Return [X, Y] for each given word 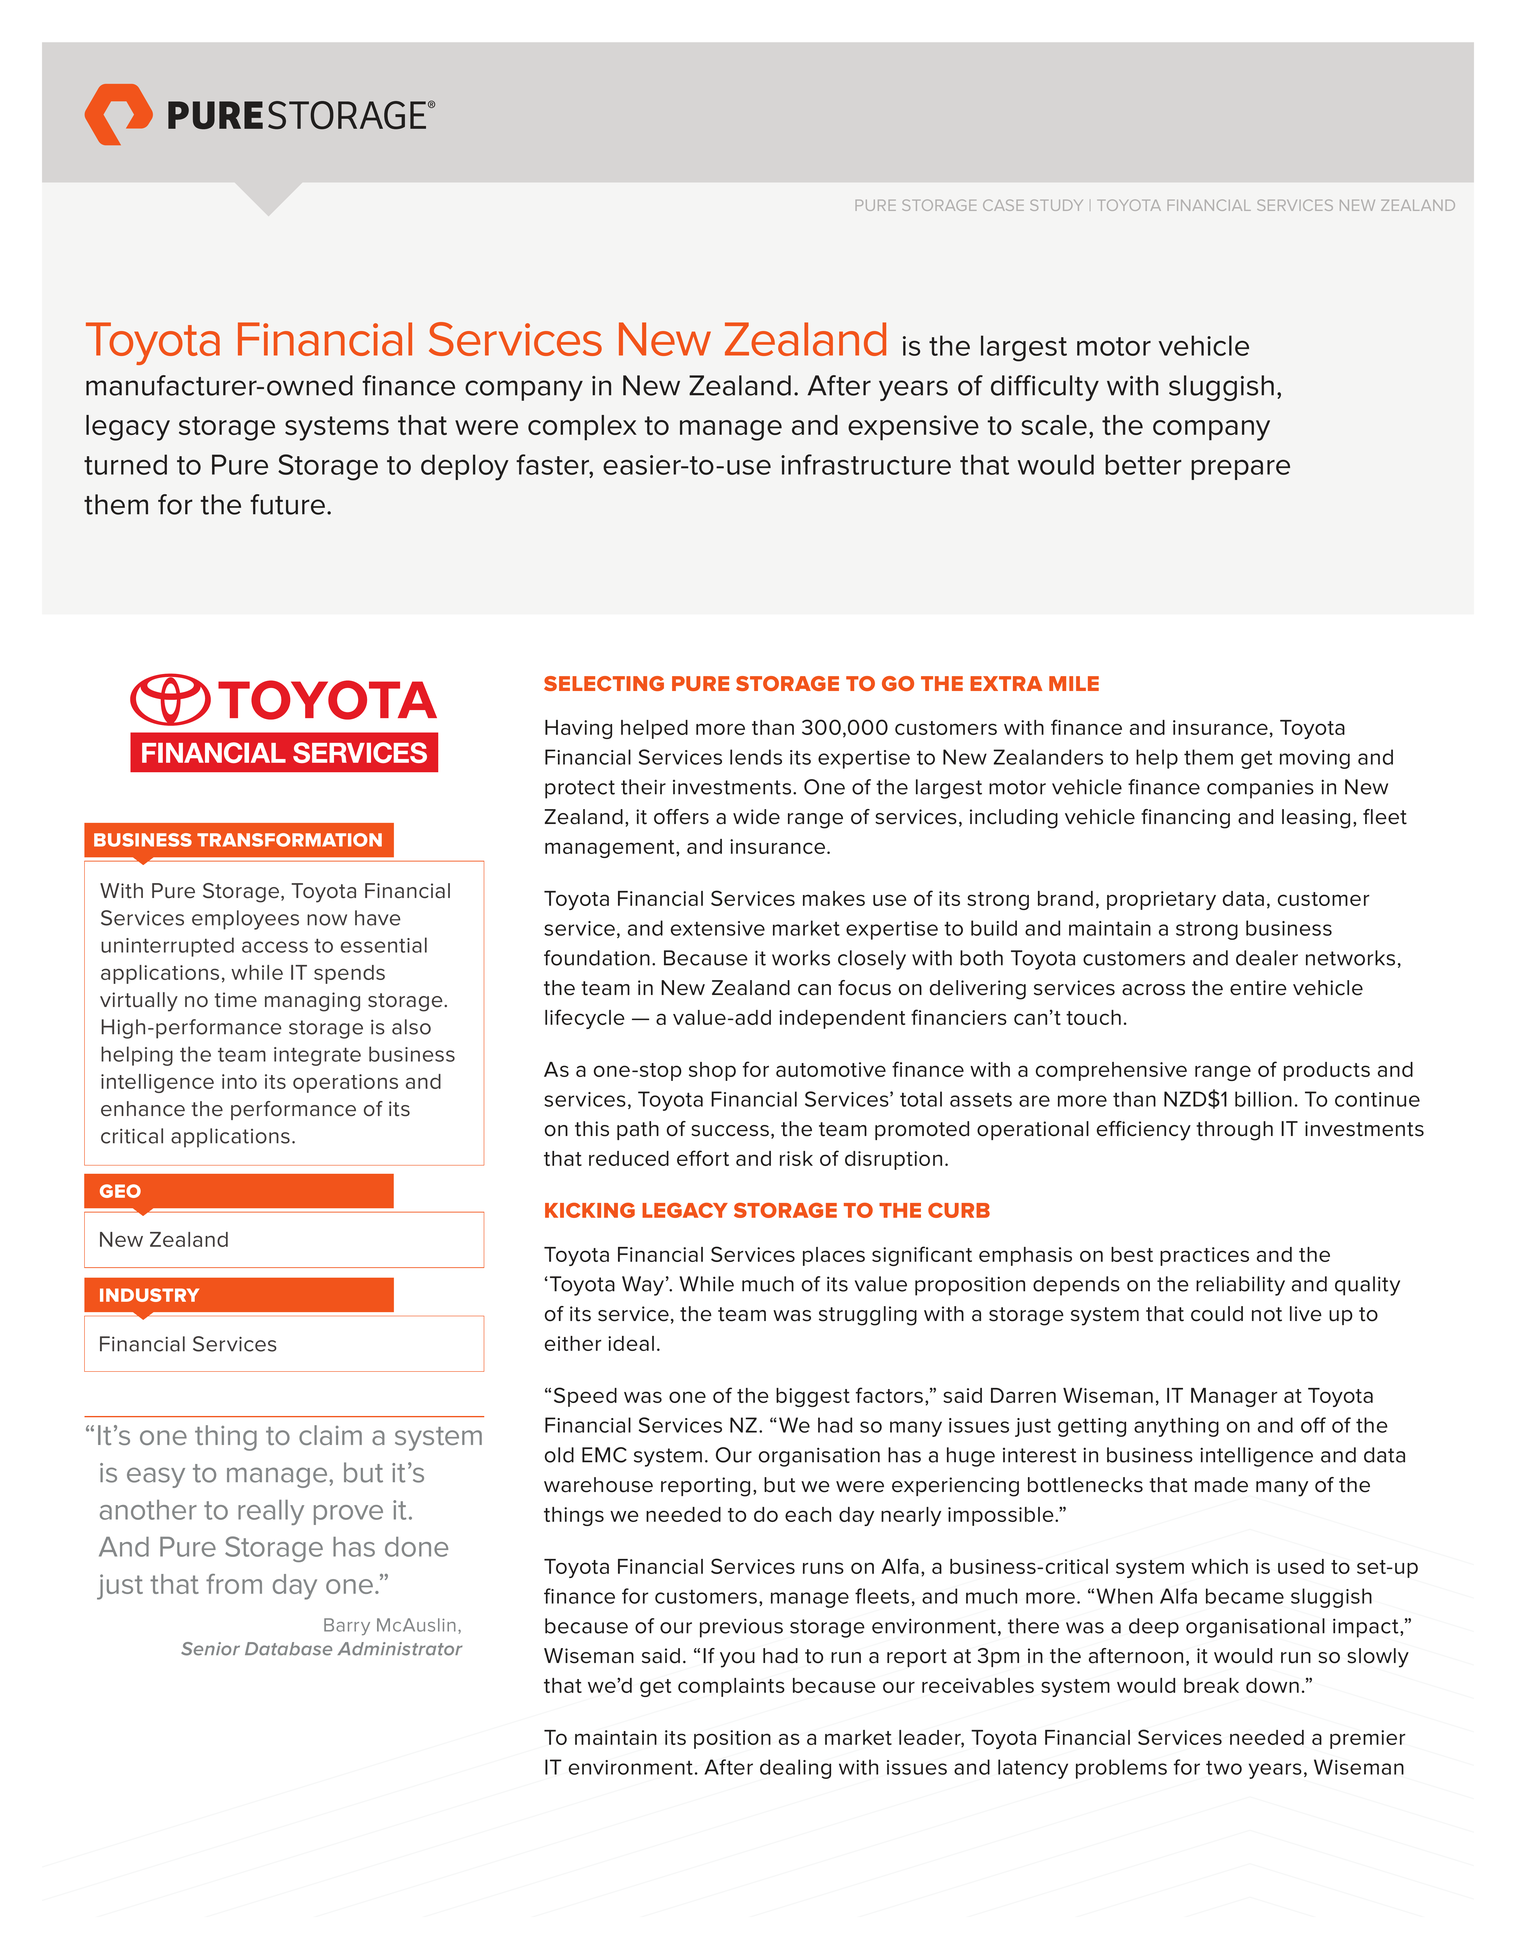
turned [125, 464]
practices [1204, 1256]
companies [1260, 789]
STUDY [1056, 205]
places [834, 1256]
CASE [1003, 205]
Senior [210, 1649]
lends [756, 757]
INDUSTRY [149, 1295]
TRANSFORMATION [289, 840]
